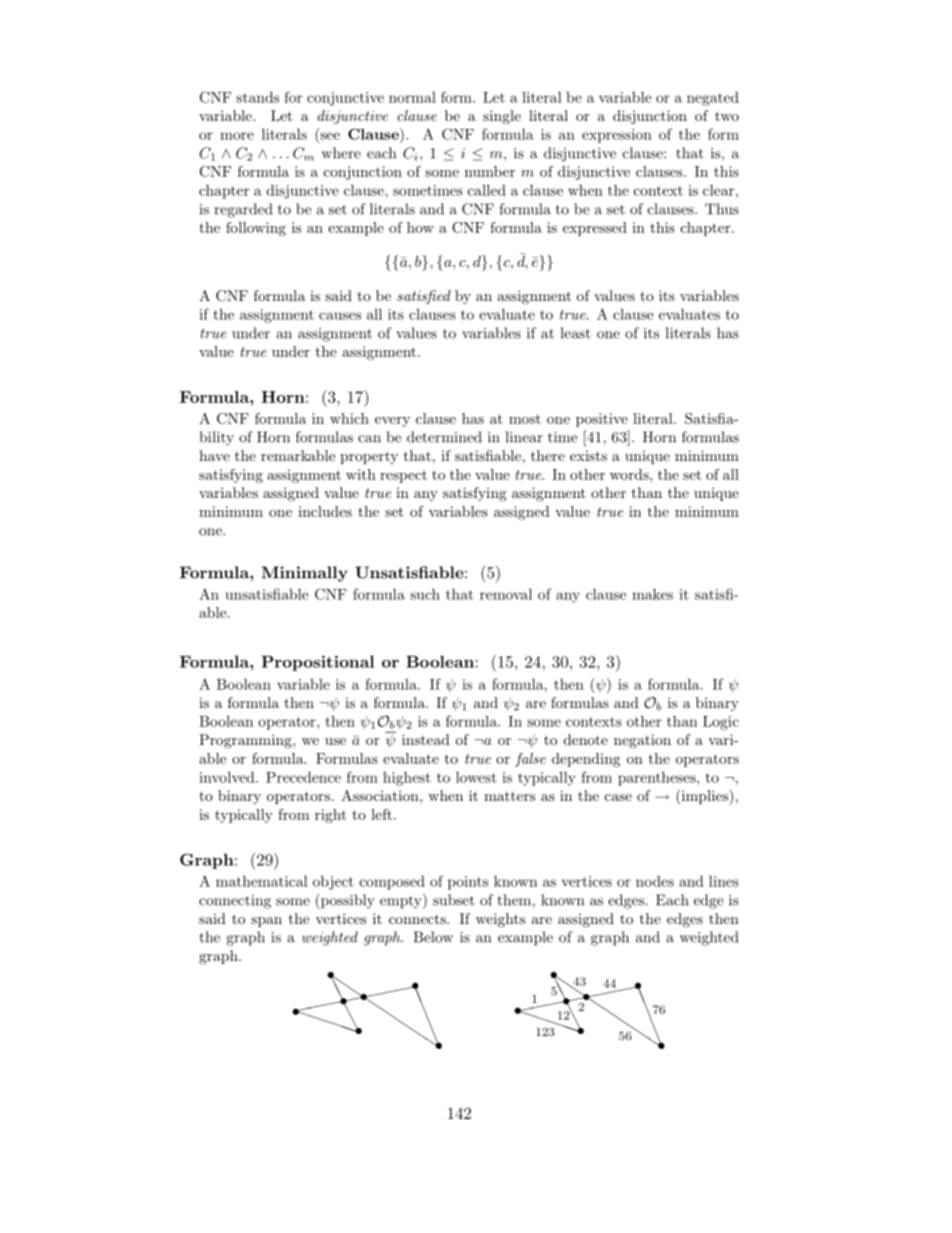 This screenshot has height=1233, width=952. What do you see at coordinates (650, 117) in the screenshot?
I see `disjunction` at bounding box center [650, 117].
